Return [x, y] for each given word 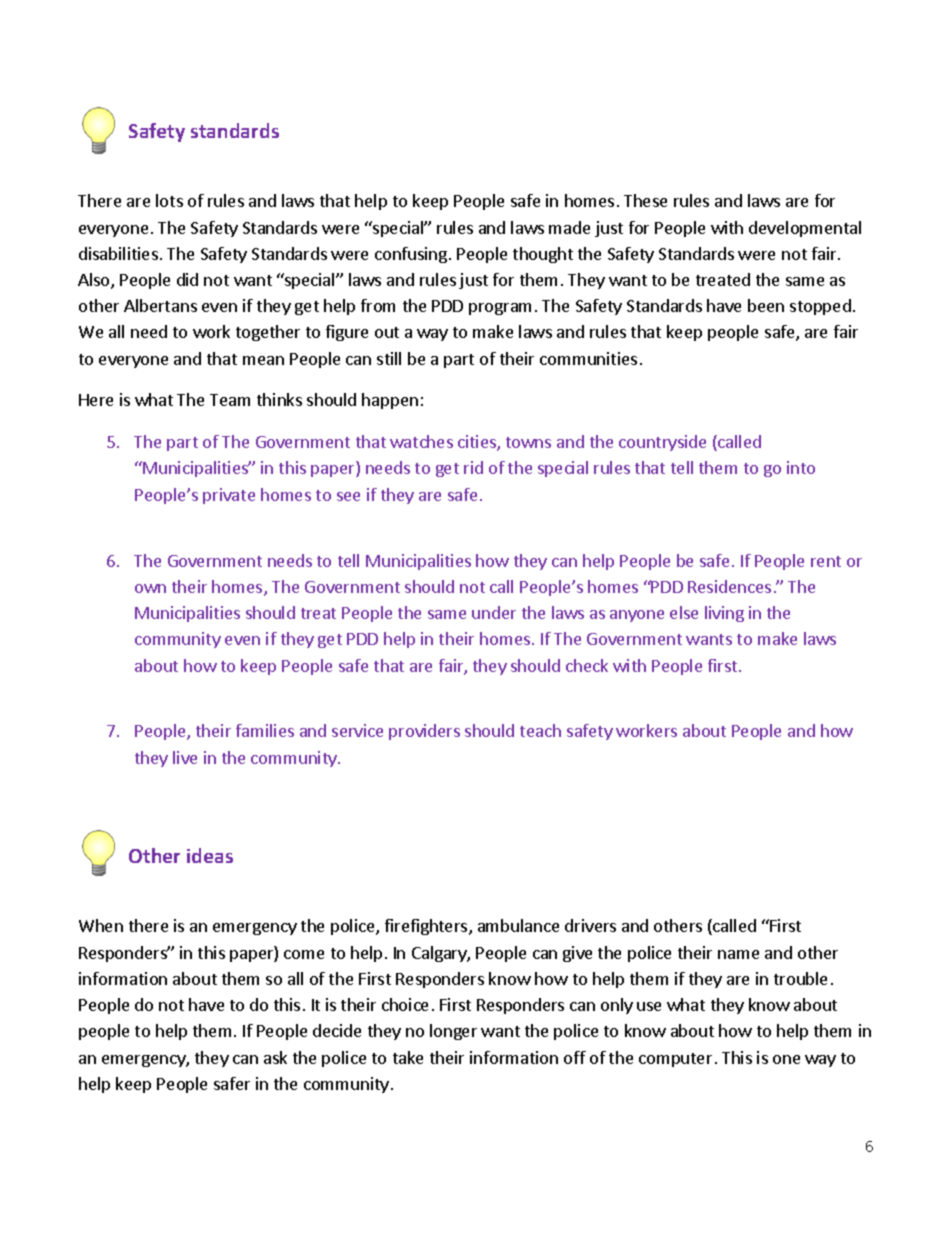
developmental [805, 229]
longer [453, 1032]
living [724, 614]
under [494, 612]
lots [169, 200]
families [265, 730]
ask [275, 1057]
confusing [412, 255]
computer [675, 1060]
